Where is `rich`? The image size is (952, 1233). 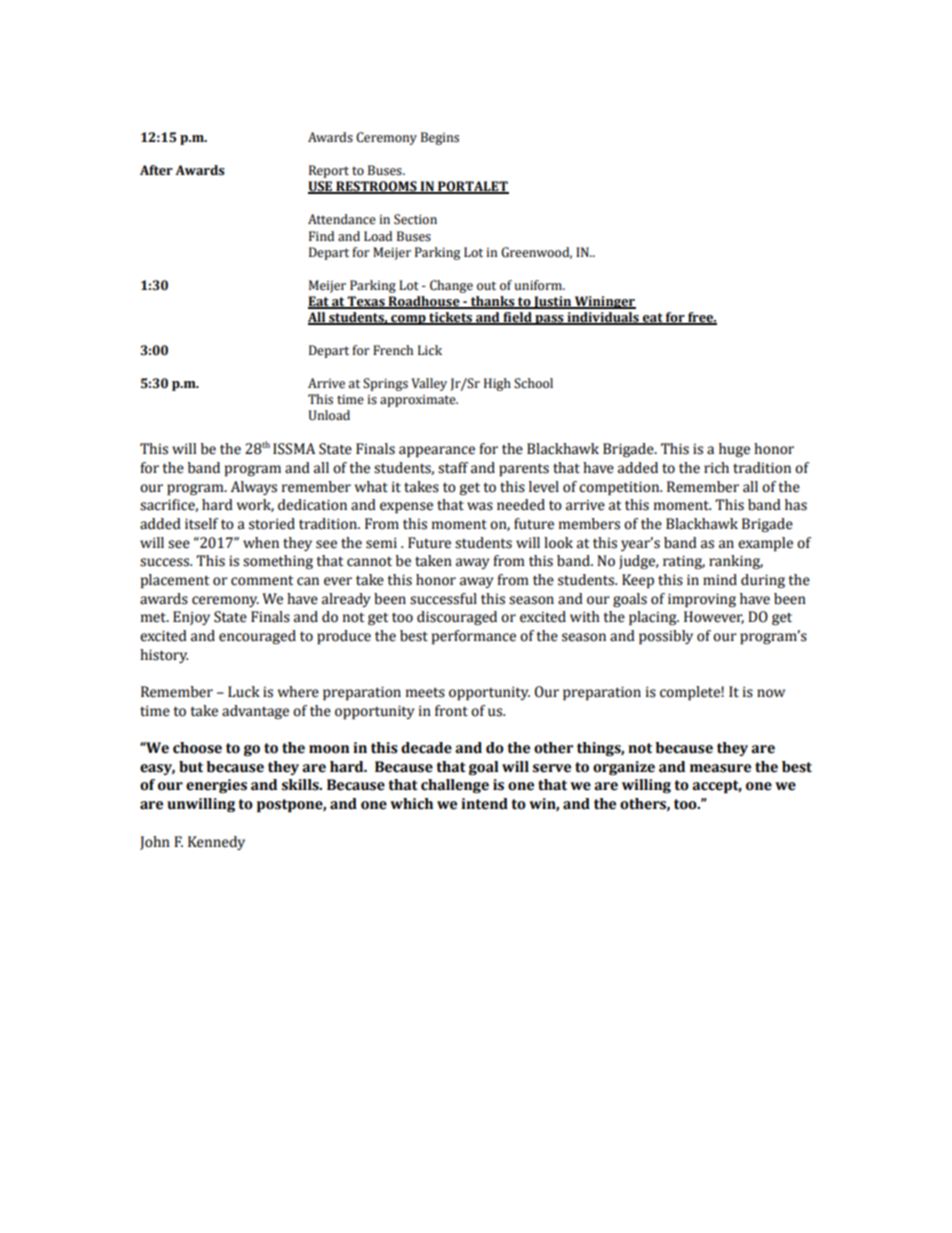
rich is located at coordinates (716, 468).
